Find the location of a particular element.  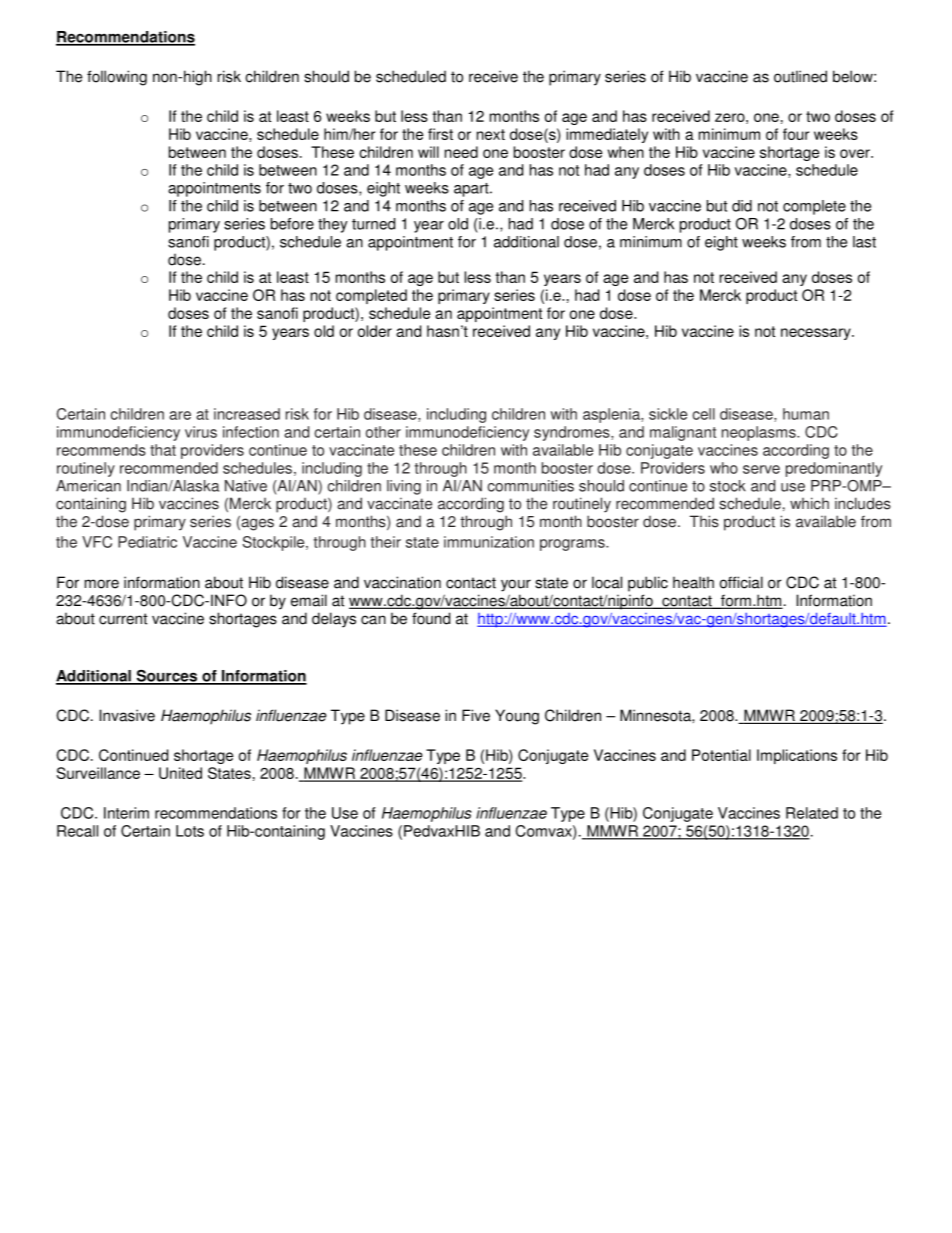

Interim is located at coordinates (126, 813).
